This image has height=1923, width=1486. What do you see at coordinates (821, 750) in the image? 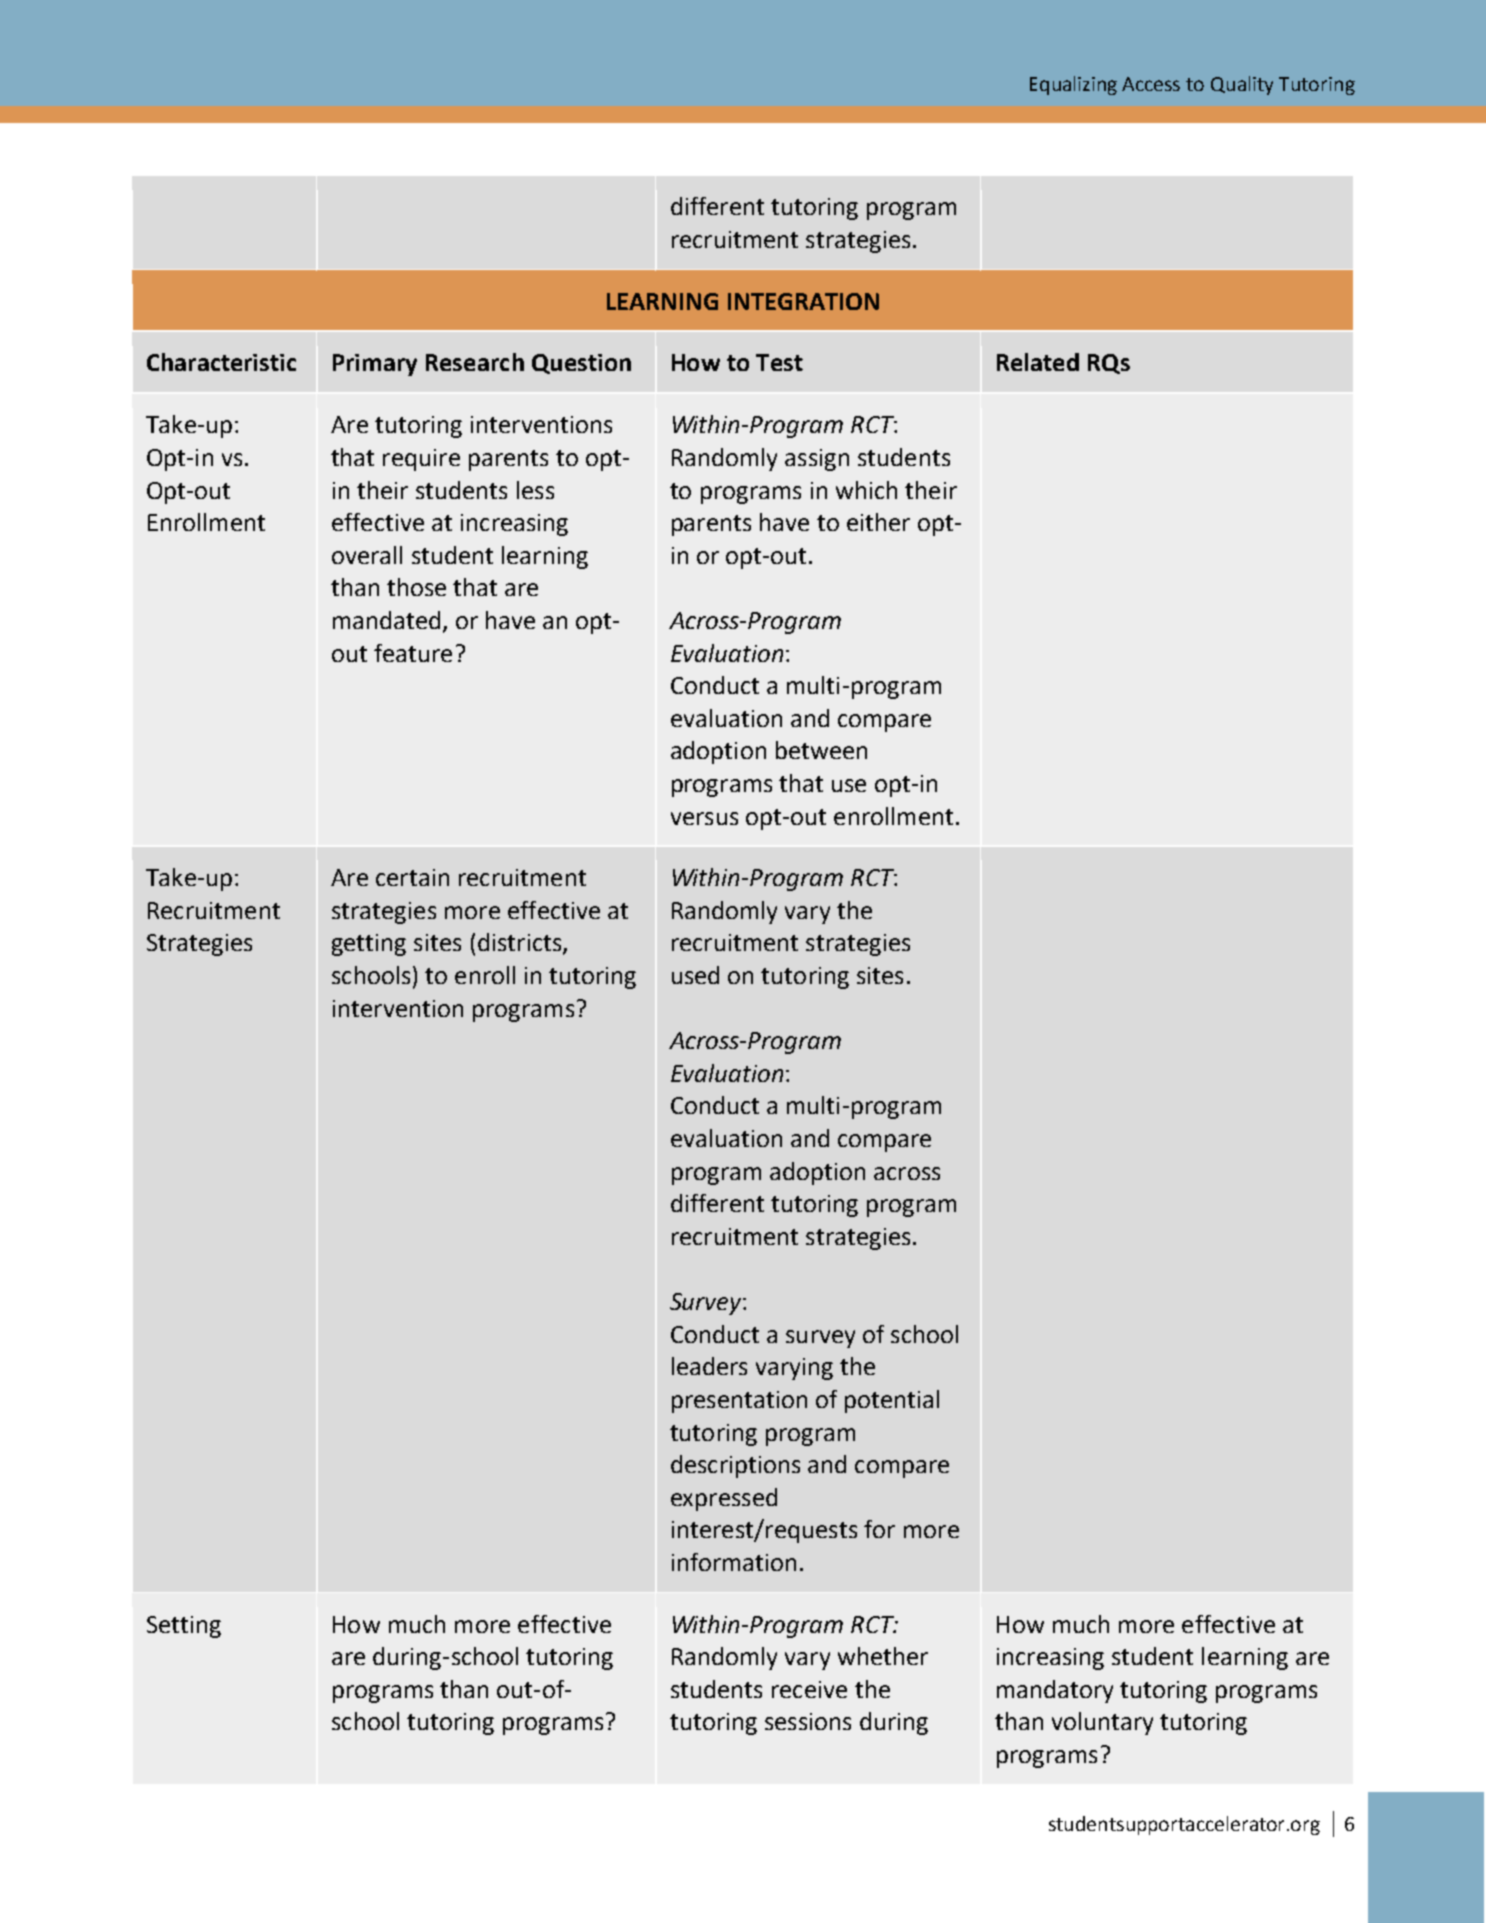
I see `between` at bounding box center [821, 750].
